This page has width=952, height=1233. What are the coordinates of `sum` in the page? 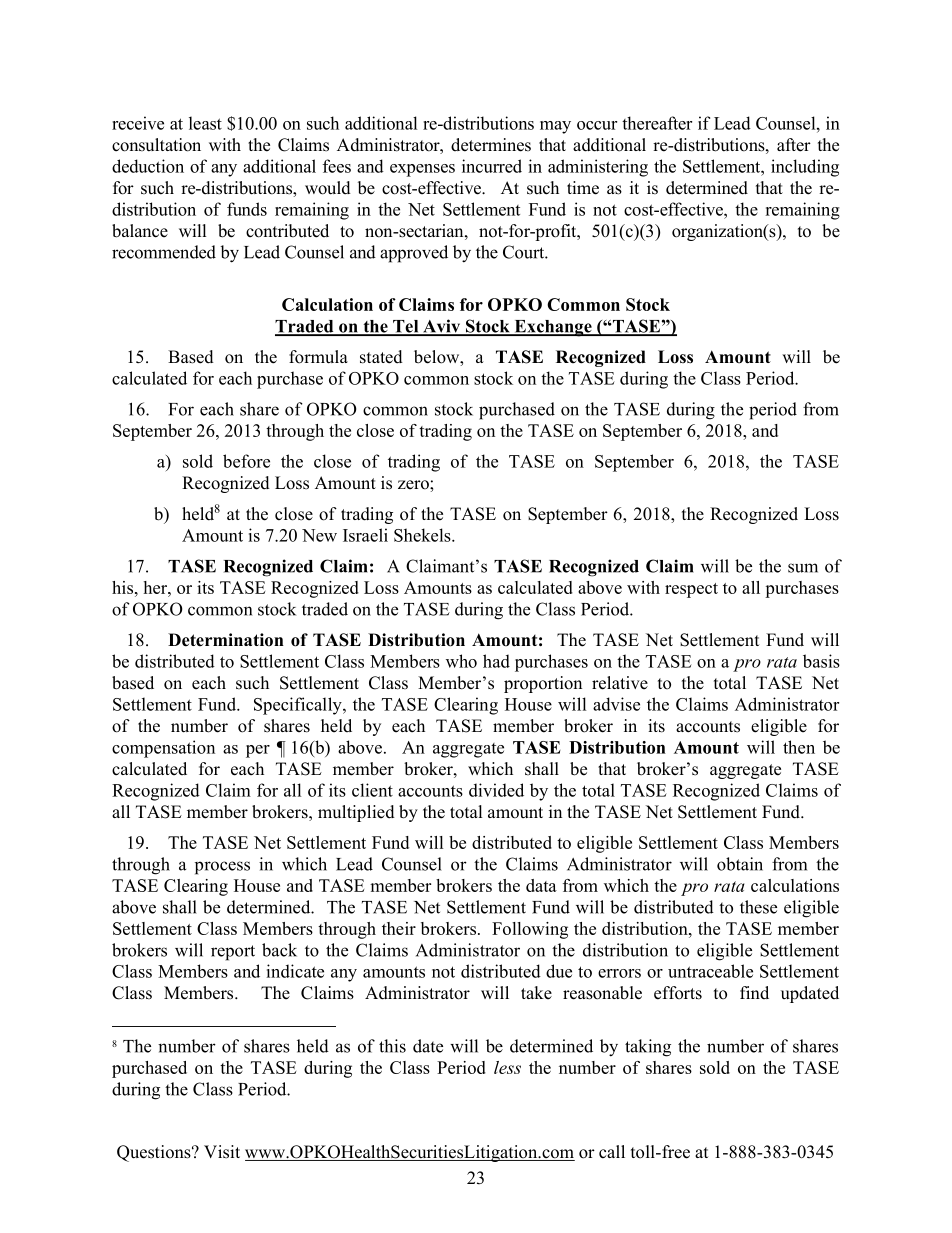 It's located at (803, 568).
